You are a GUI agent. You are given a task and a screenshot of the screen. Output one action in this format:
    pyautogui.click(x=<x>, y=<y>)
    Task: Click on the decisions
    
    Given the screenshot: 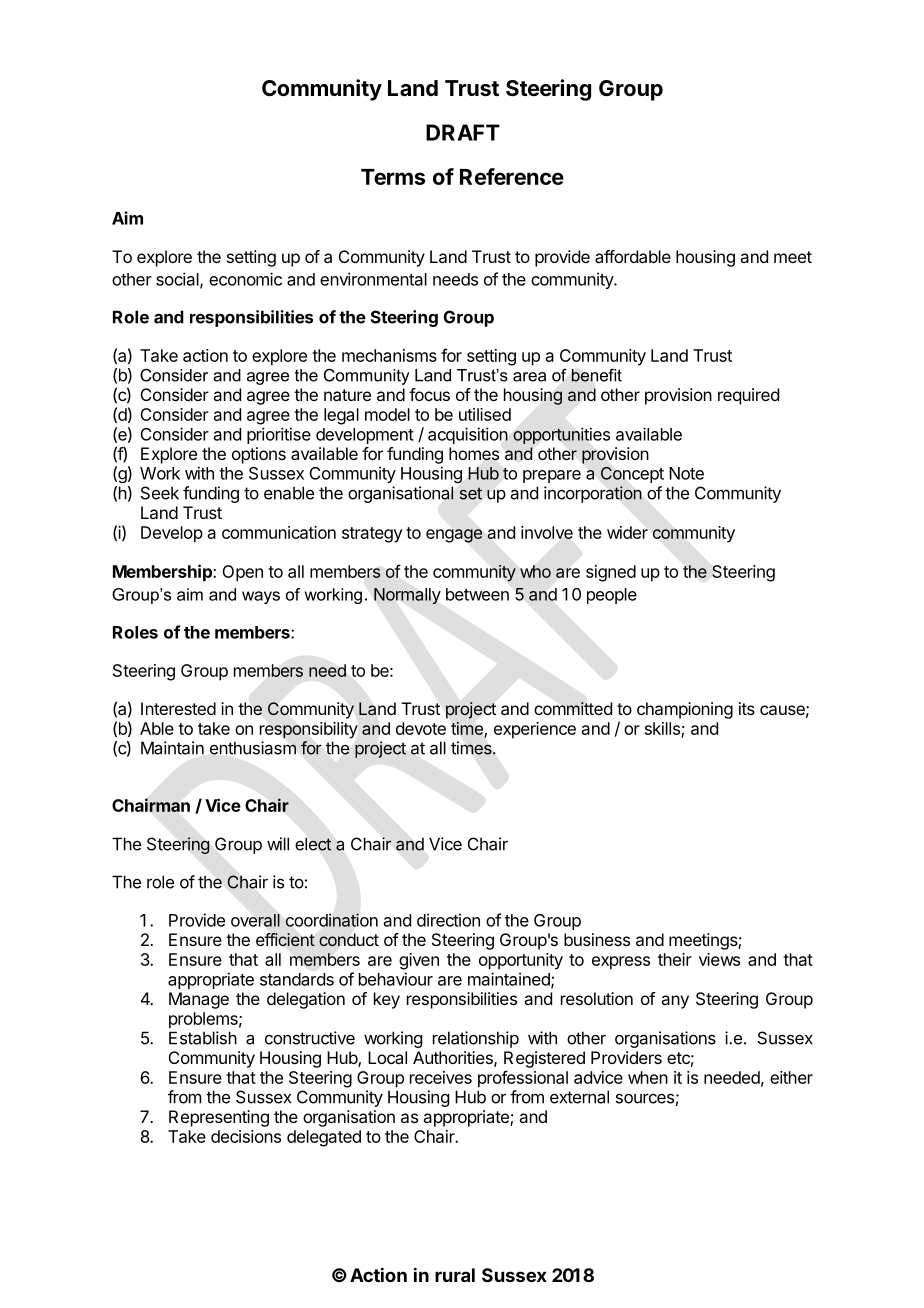 What is the action you would take?
    pyautogui.click(x=246, y=1136)
